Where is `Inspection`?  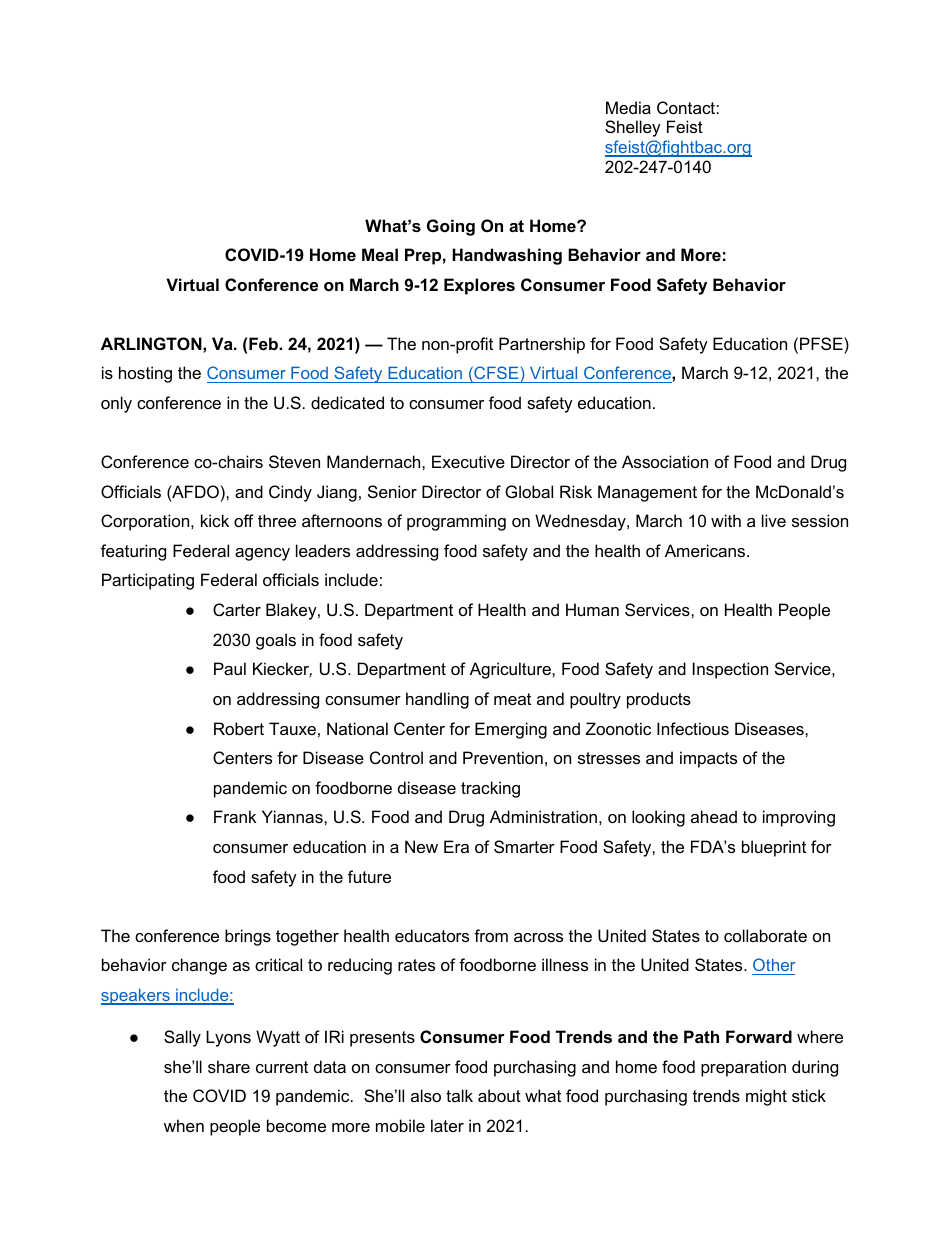
Inspection is located at coordinates (730, 670).
